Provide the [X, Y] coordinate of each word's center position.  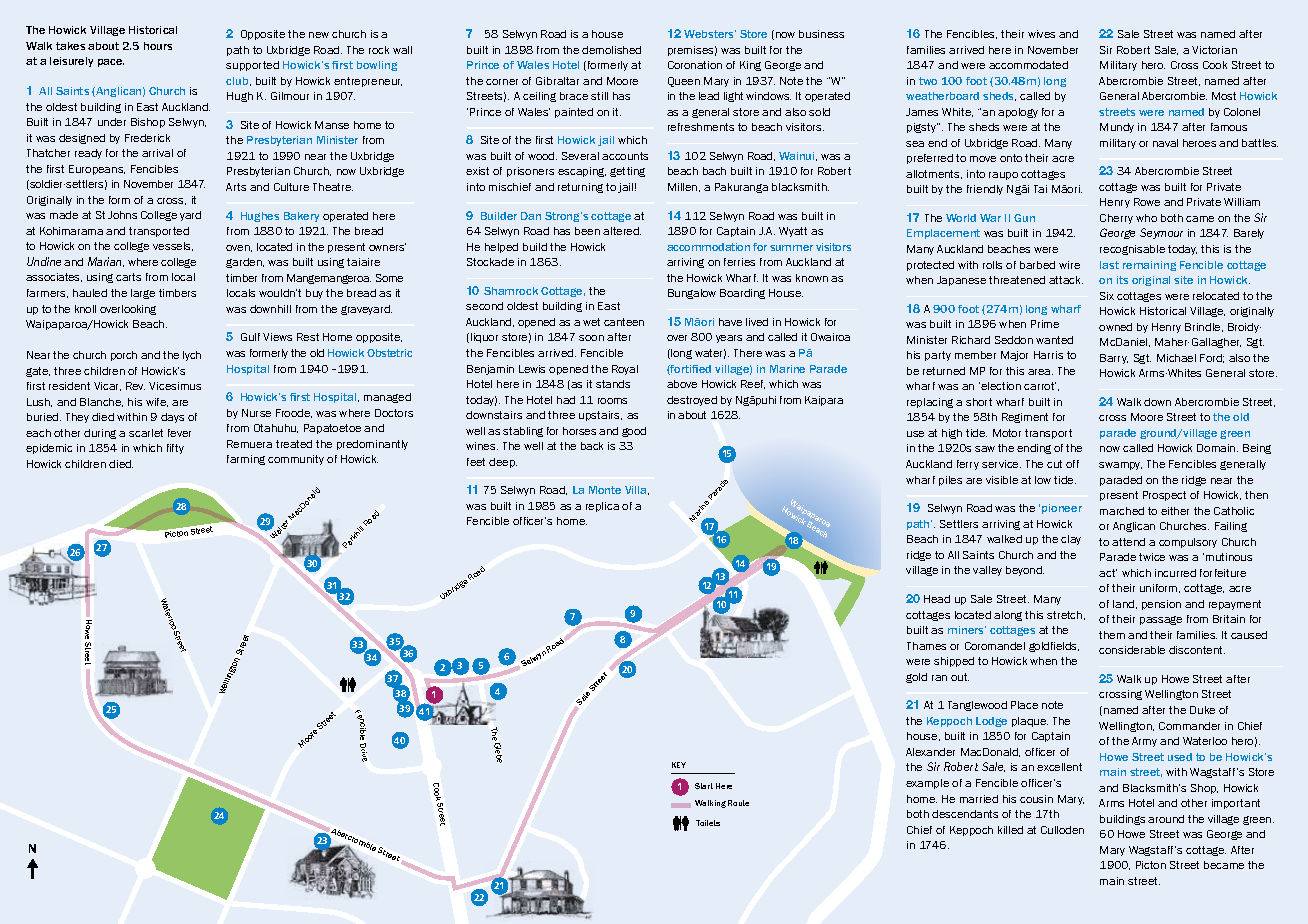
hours [158, 46]
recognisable [1132, 250]
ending [1034, 449]
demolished [611, 50]
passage [1161, 620]
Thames [926, 646]
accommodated [1028, 65]
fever [179, 433]
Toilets [708, 823]
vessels [173, 246]
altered [622, 231]
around [1166, 819]
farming [246, 460]
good [634, 432]
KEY [679, 765]
